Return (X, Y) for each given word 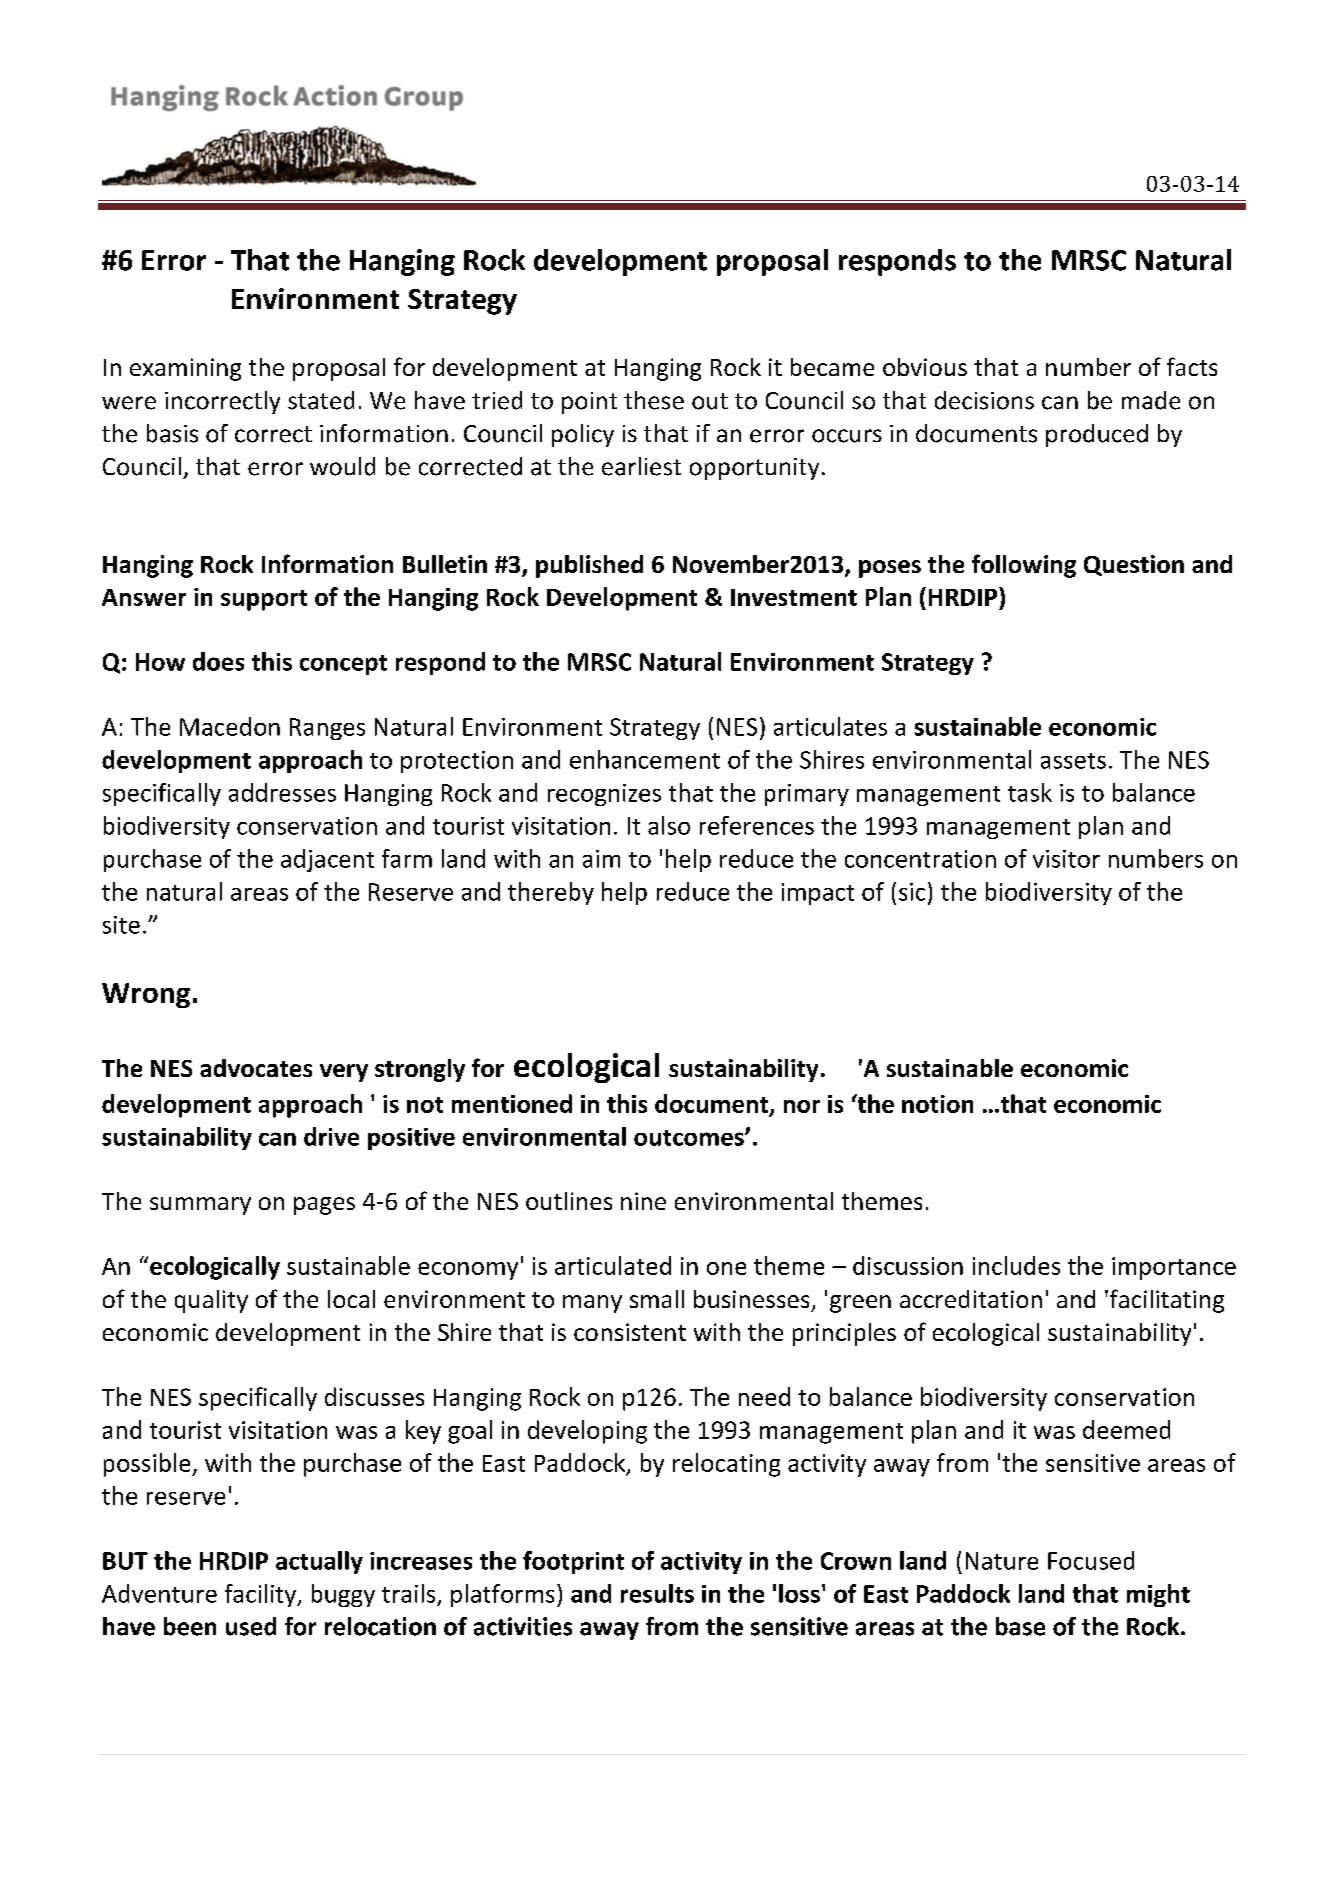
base (1020, 1626)
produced (1097, 435)
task (1030, 792)
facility (262, 1595)
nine (643, 1201)
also (669, 825)
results (657, 1593)
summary (200, 1206)
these (654, 400)
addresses (282, 792)
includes (1016, 1265)
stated (321, 400)
